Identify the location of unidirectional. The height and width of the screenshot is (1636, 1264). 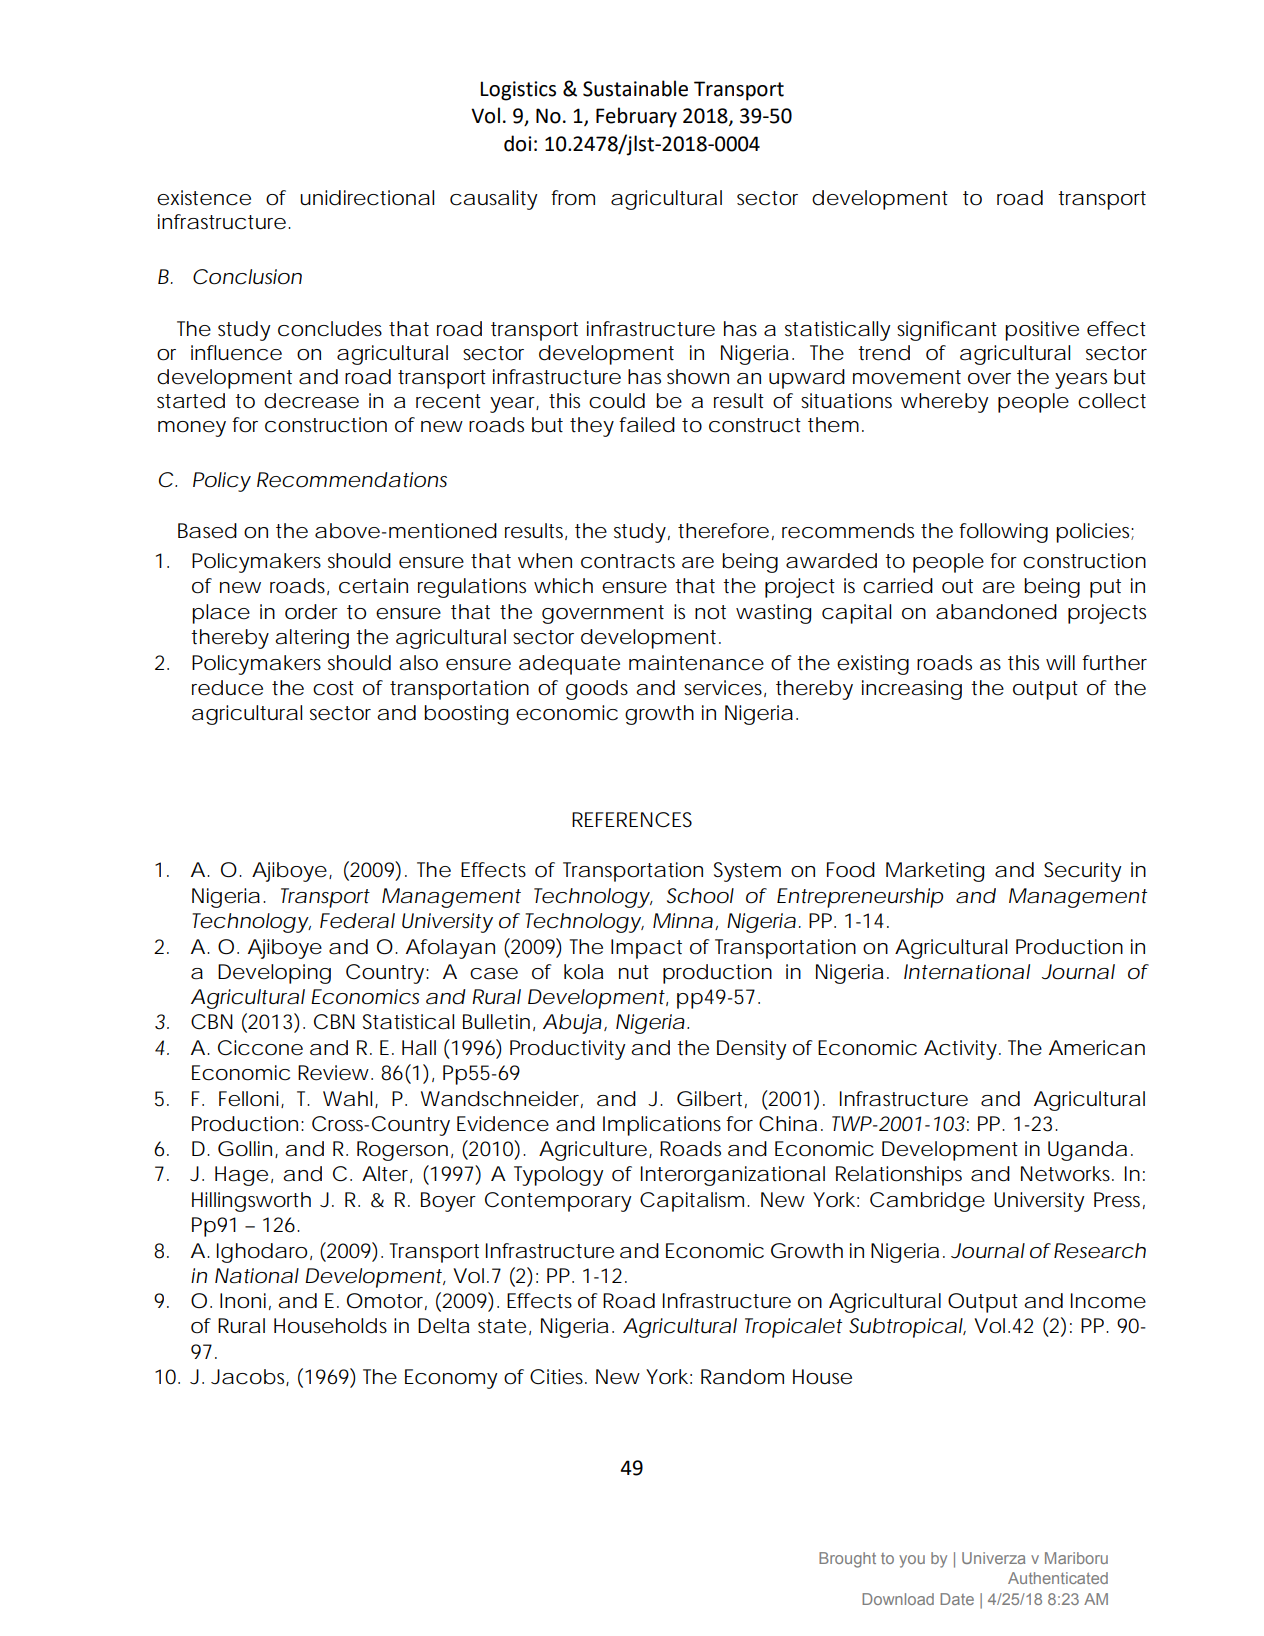
(367, 198).
